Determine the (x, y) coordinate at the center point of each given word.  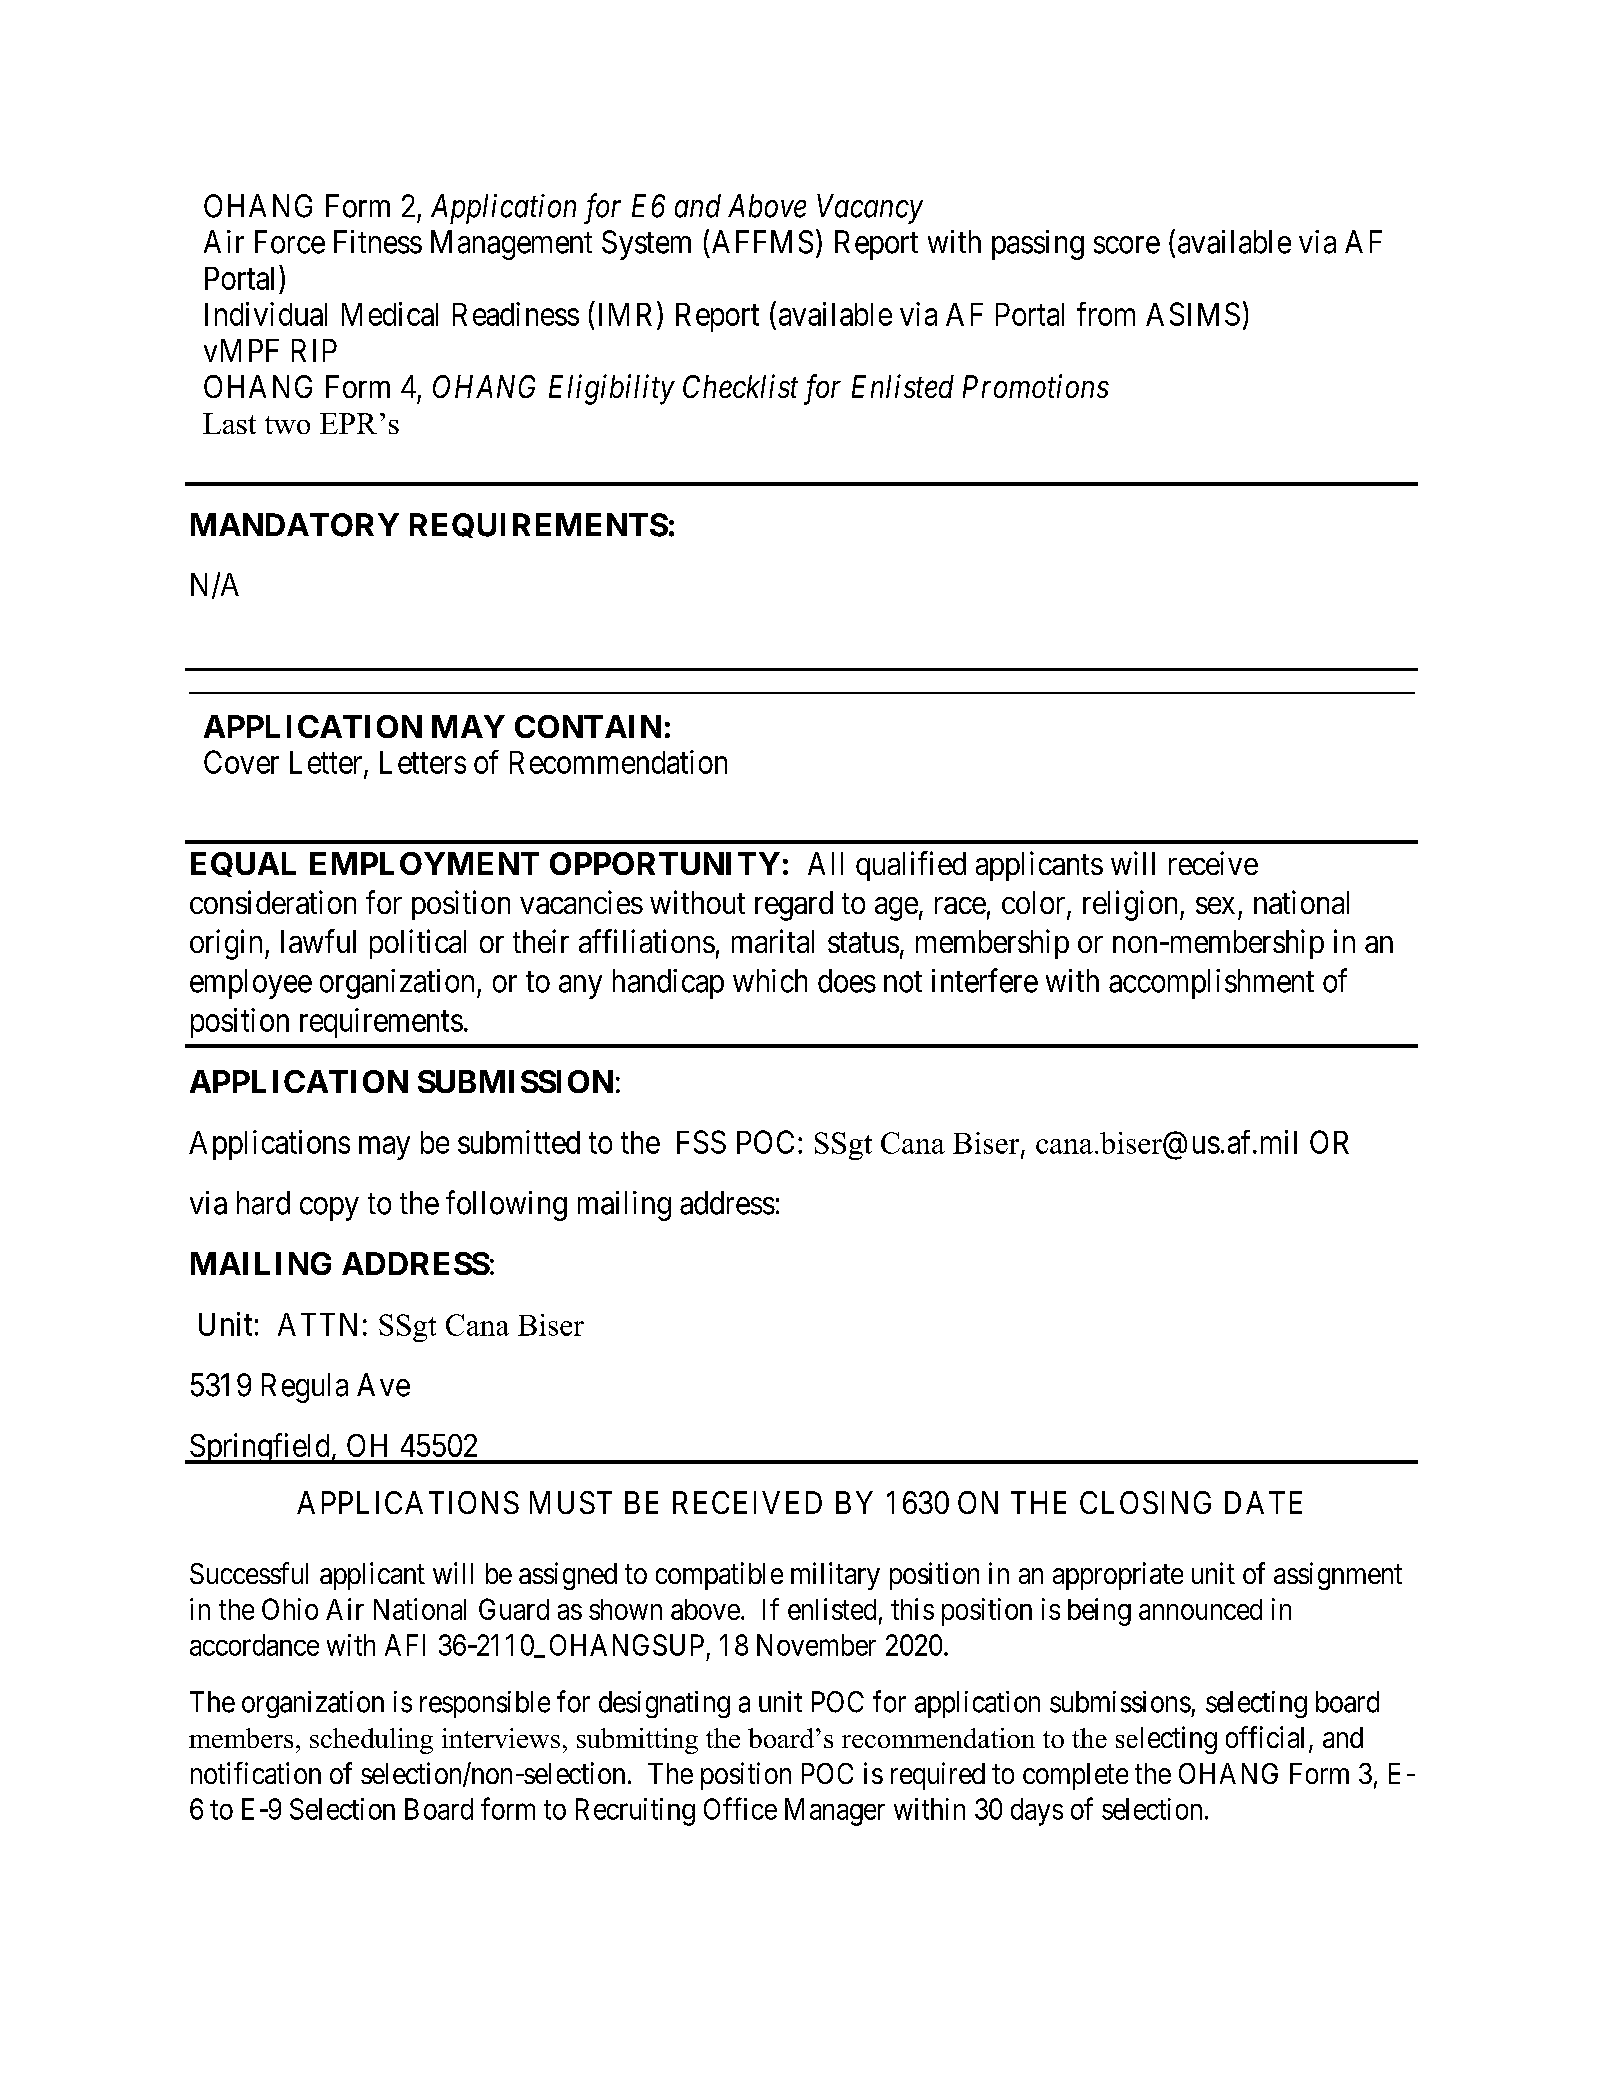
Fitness (378, 242)
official (1265, 1737)
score (1127, 245)
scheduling (371, 1741)
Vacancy (870, 209)
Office (740, 1808)
